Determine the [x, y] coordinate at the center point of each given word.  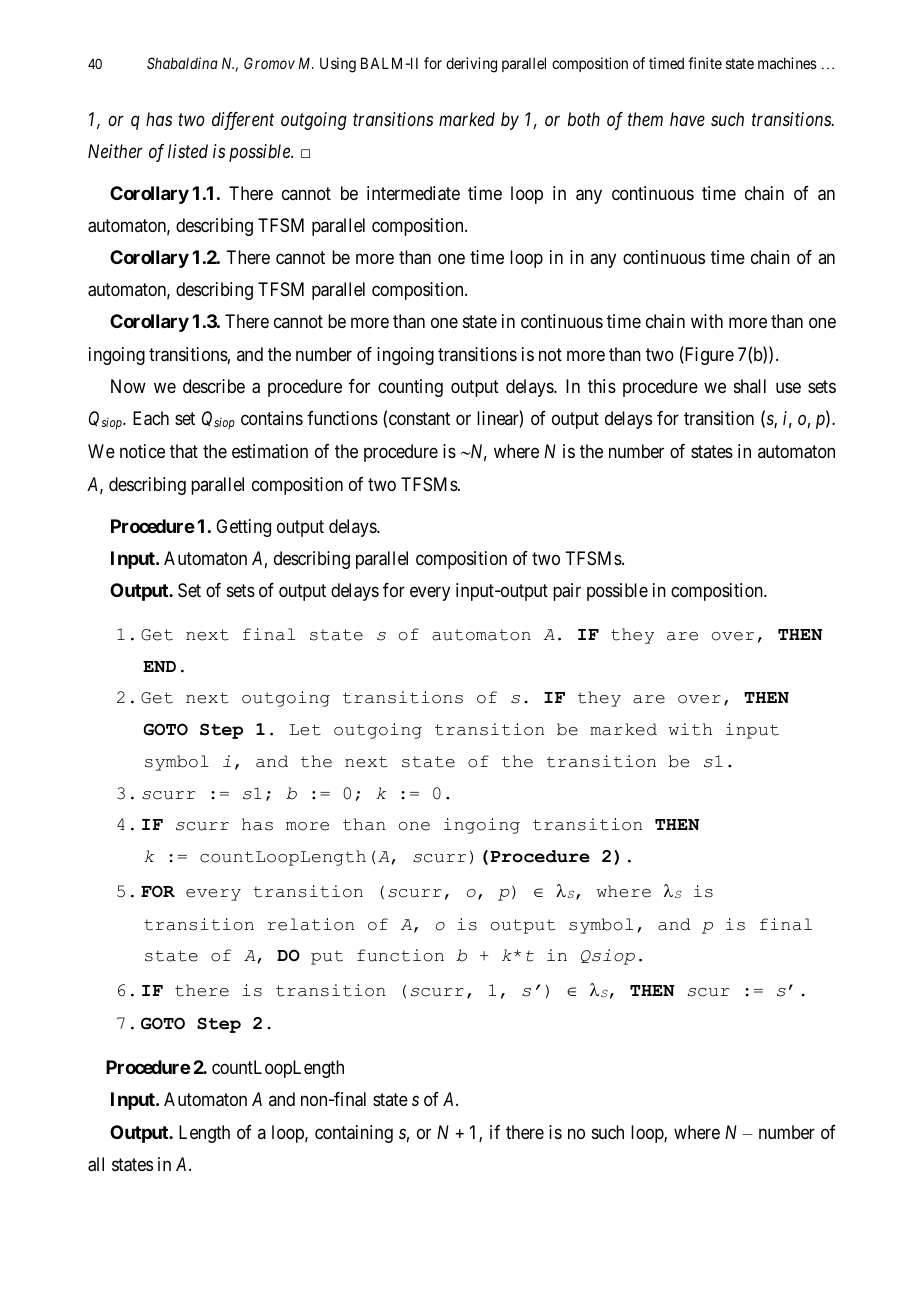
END [159, 666]
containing [354, 1134]
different [243, 121]
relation [310, 924]
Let [305, 730]
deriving [471, 65]
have [687, 119]
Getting [243, 528]
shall [750, 386]
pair [567, 592]
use [788, 387]
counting [410, 388]
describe [214, 386]
